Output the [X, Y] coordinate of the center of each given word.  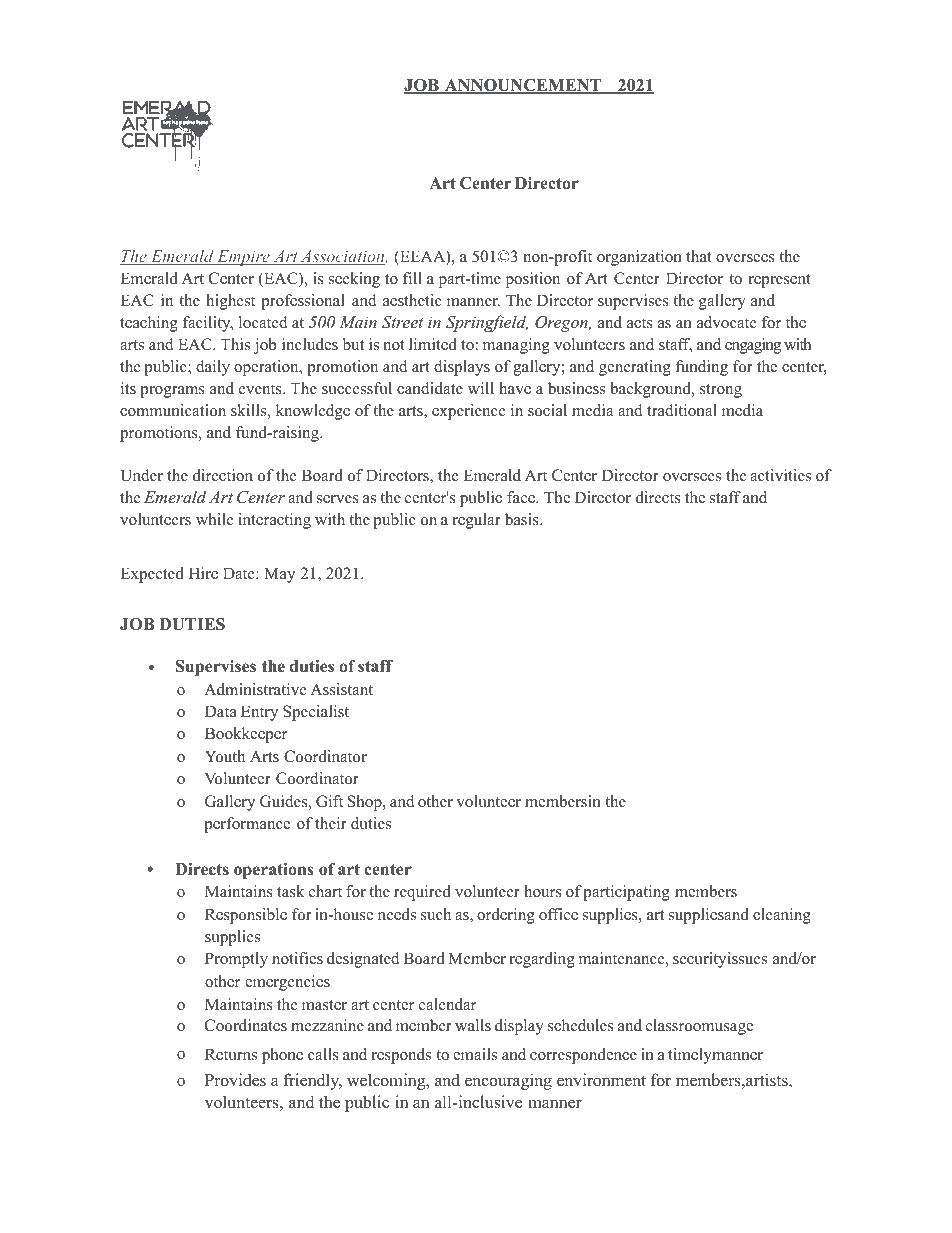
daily [213, 368]
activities [780, 475]
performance [247, 825]
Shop [366, 803]
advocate [727, 322]
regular [476, 521]
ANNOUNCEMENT [523, 86]
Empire [243, 258]
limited [433, 344]
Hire [203, 573]
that [699, 256]
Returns [231, 1054]
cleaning [782, 916]
